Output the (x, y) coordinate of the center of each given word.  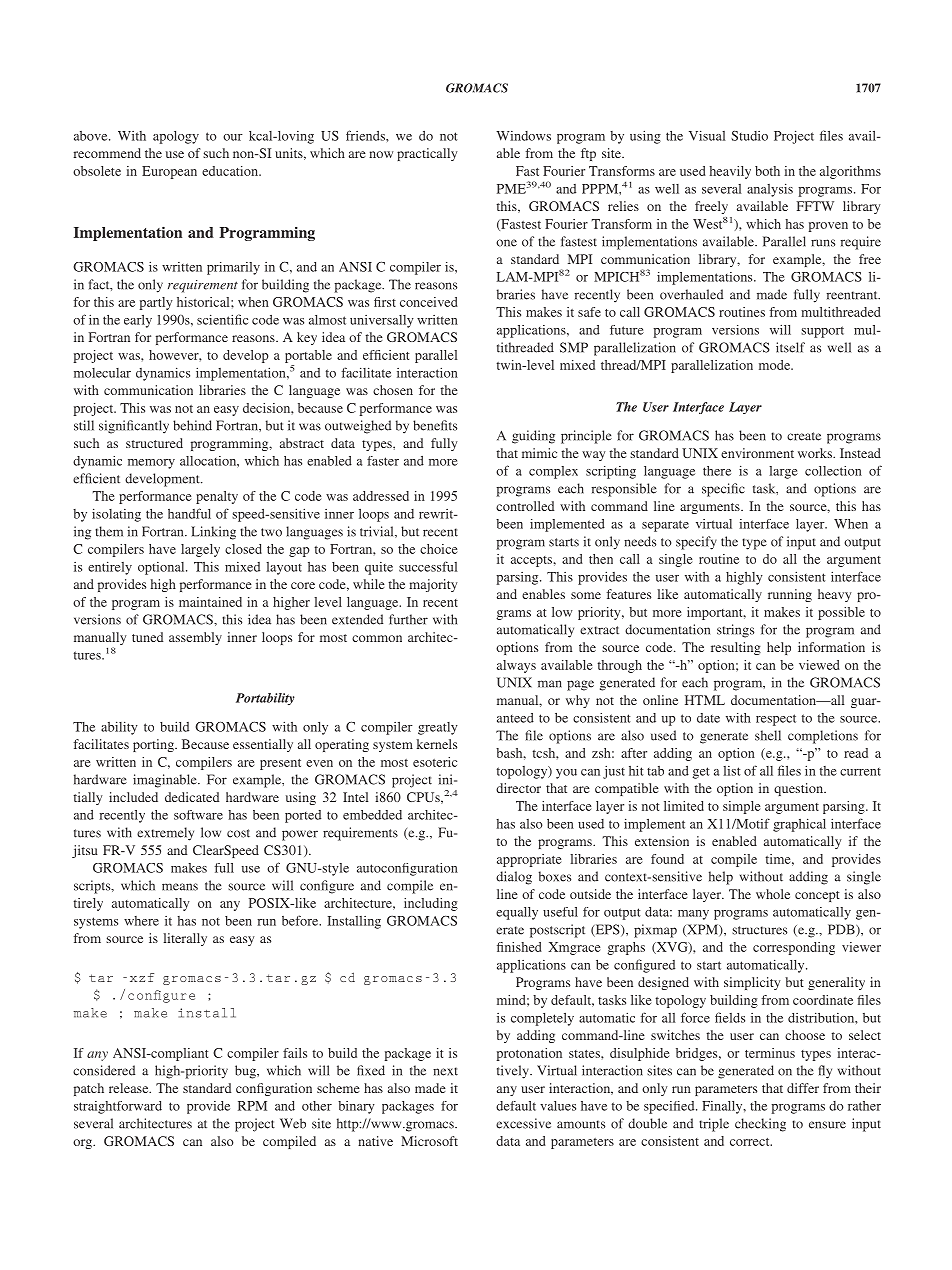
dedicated (192, 797)
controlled (525, 506)
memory (151, 464)
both (767, 171)
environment (757, 453)
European (169, 172)
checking (760, 1125)
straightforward (118, 1107)
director (518, 788)
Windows (523, 136)
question (799, 789)
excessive (523, 1123)
